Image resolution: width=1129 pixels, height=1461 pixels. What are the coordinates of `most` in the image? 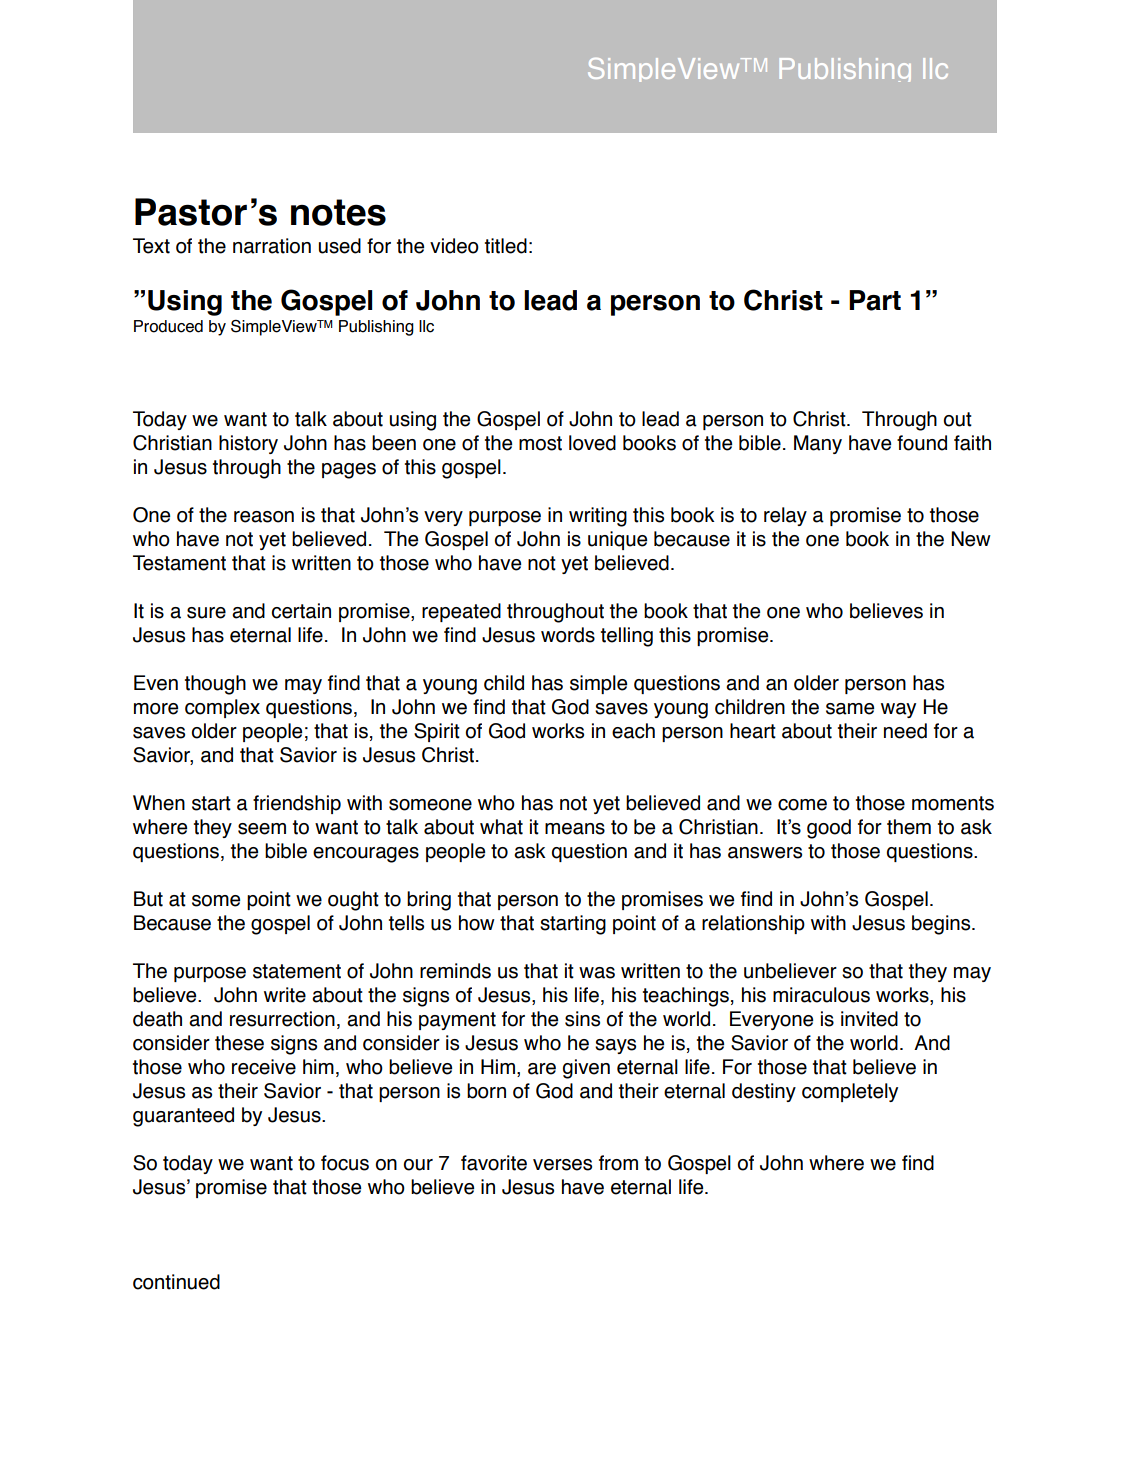 It's located at (540, 443).
